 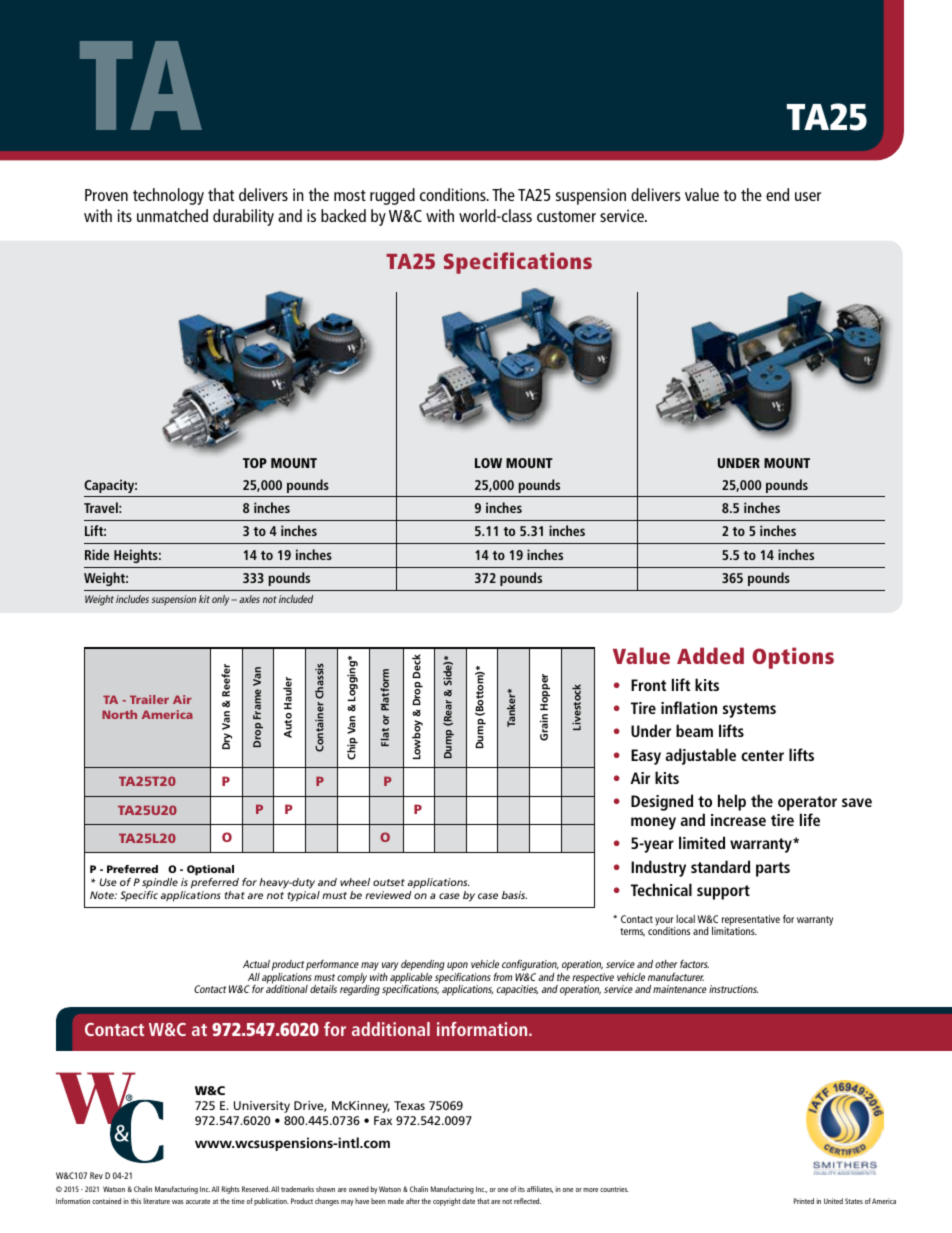 What do you see at coordinates (255, 463) in the page?
I see `TOP` at bounding box center [255, 463].
